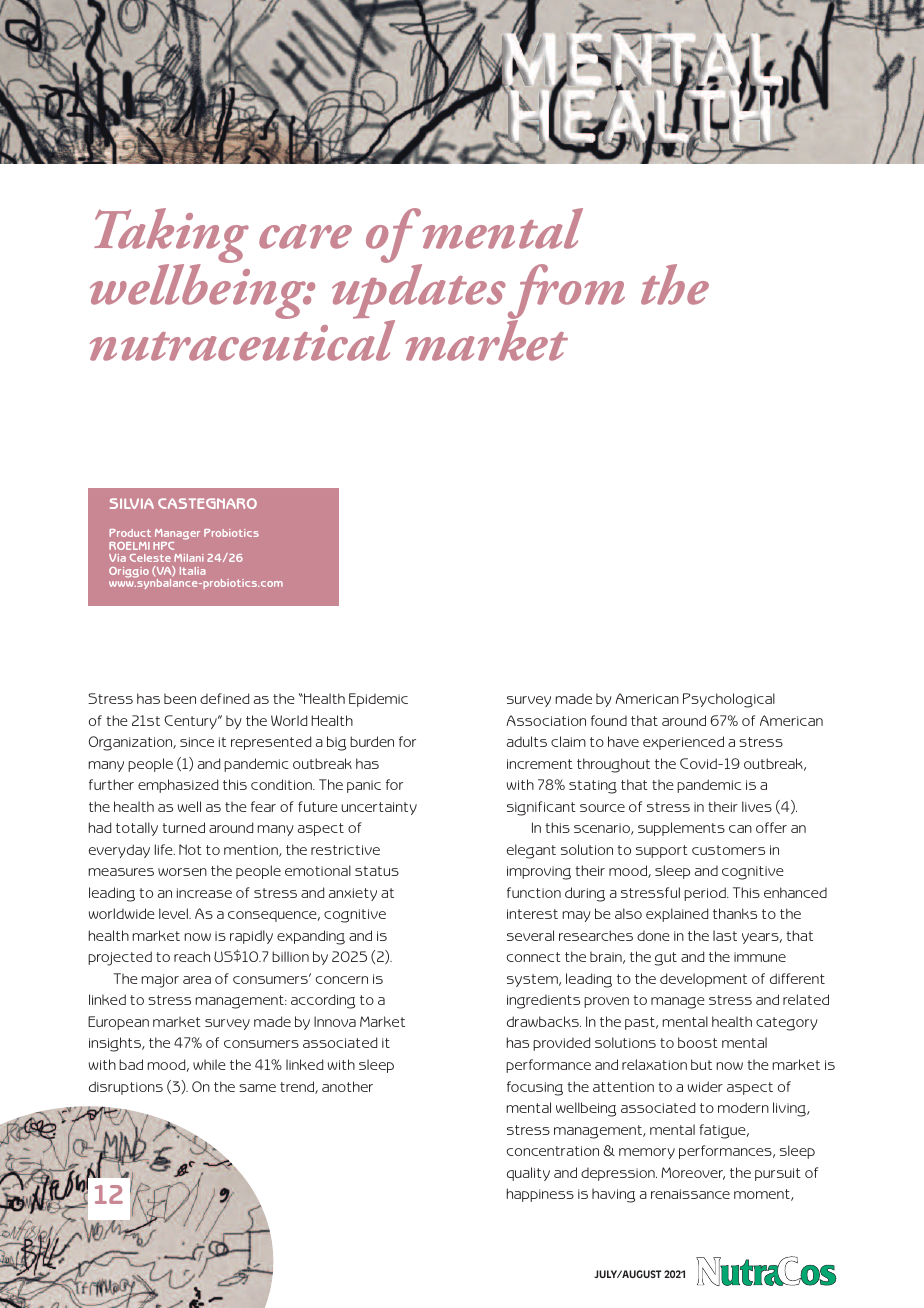 This screenshot has height=1308, width=924. Describe the element at coordinates (528, 1174) in the screenshot. I see `quality` at that location.
